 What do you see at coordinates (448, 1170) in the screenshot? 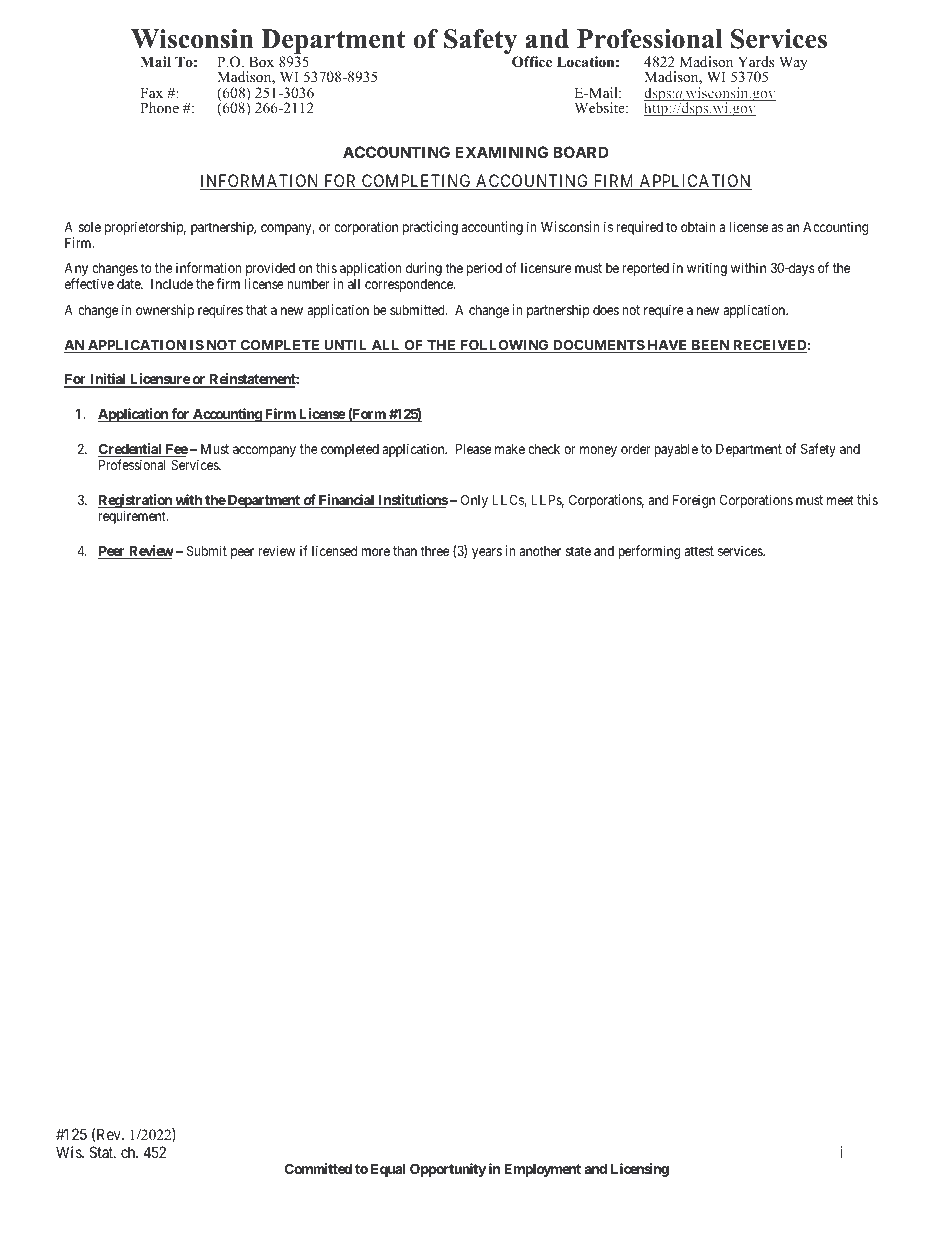
I see `Opportunity` at bounding box center [448, 1170].
